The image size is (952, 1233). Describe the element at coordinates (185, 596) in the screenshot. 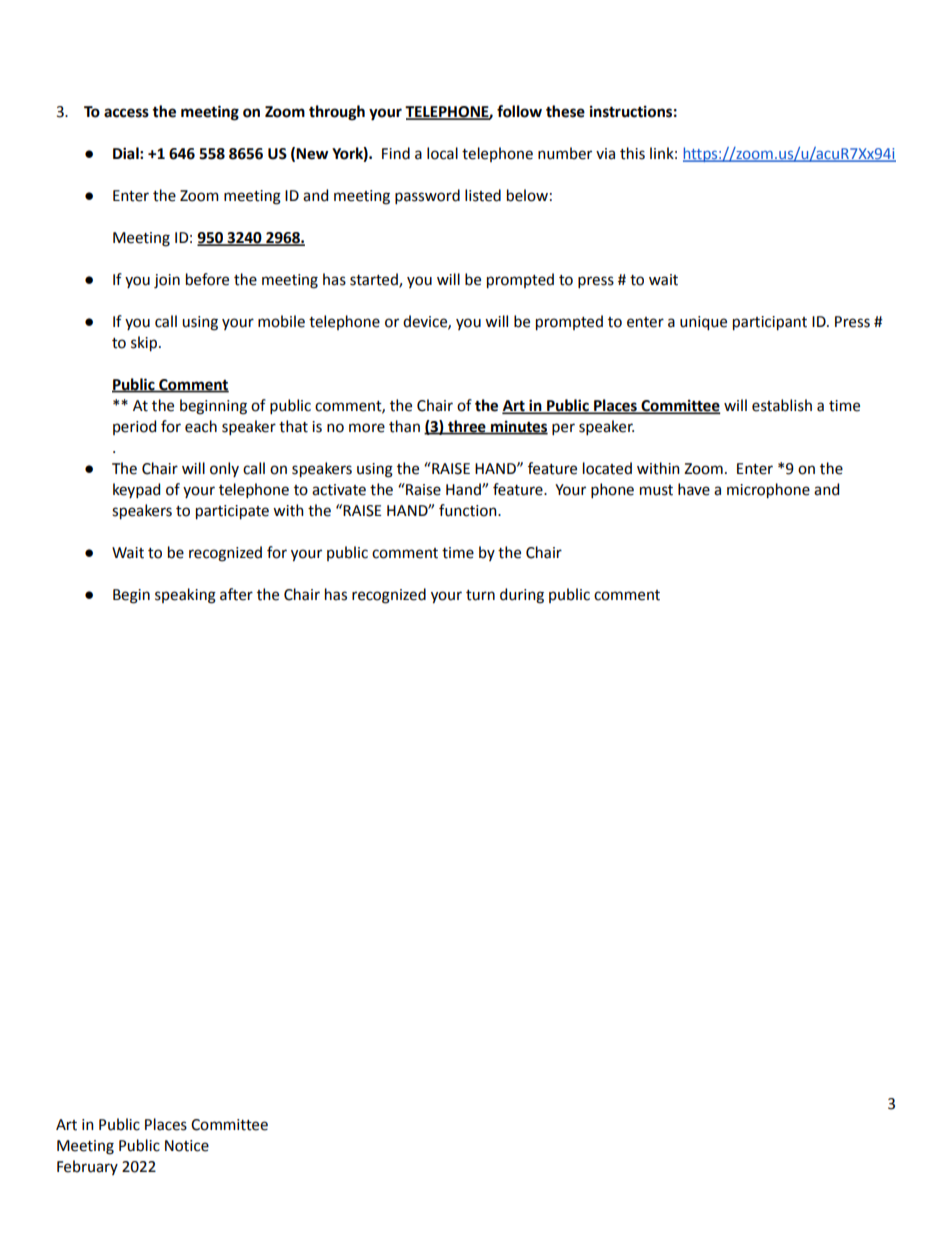

I see `speaking` at that location.
